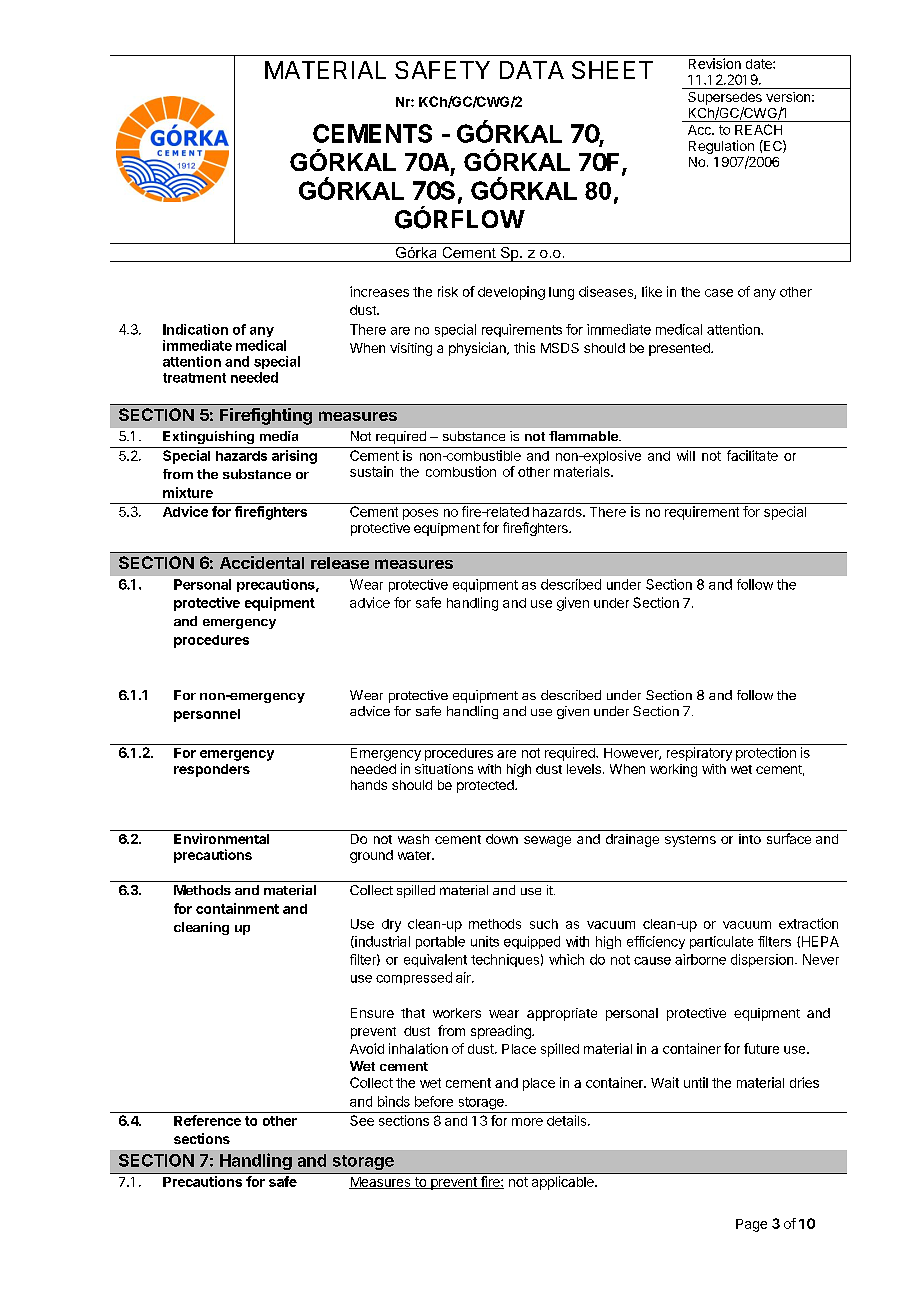 The image size is (924, 1308). What do you see at coordinates (207, 1120) in the screenshot?
I see `Reference` at bounding box center [207, 1120].
